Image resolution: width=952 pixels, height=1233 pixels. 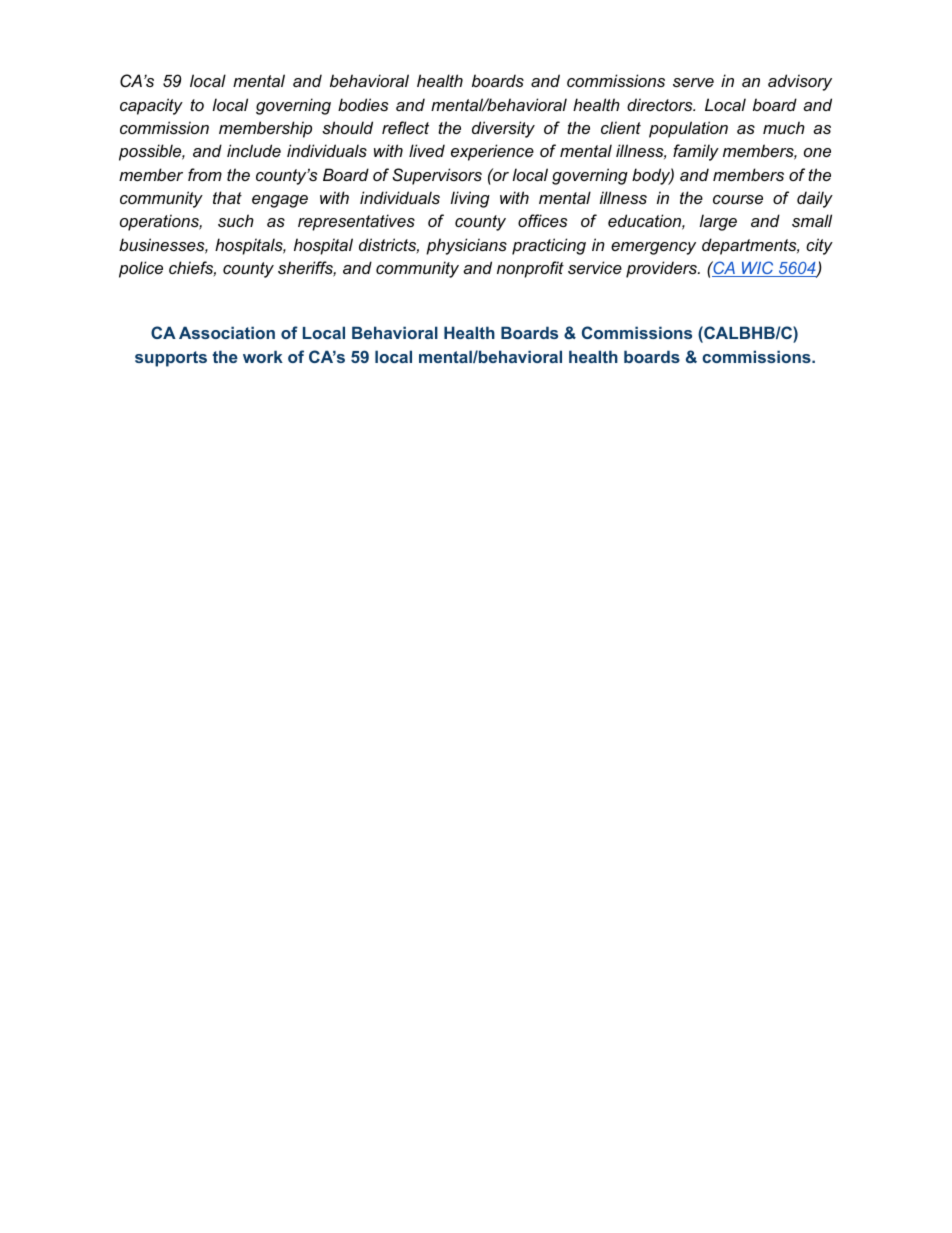 I want to click on police, so click(x=141, y=269).
